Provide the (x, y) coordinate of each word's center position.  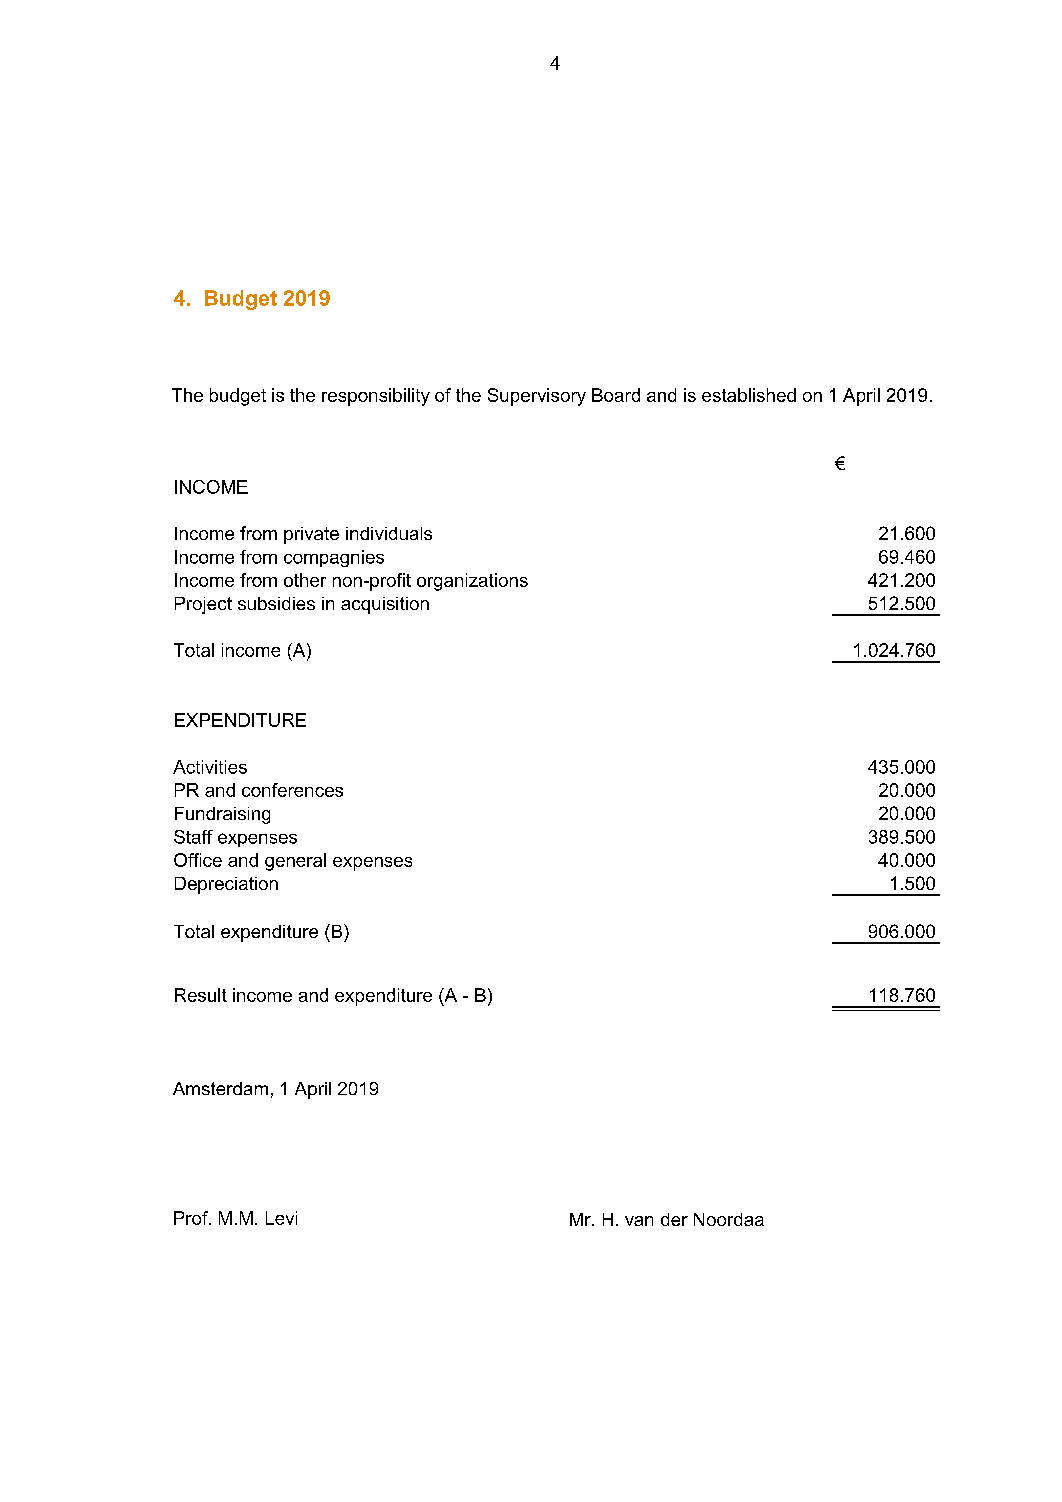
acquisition (385, 605)
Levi (281, 1218)
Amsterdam (220, 1088)
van (639, 1221)
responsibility (376, 397)
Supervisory (537, 397)
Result (201, 995)
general (295, 862)
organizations (472, 582)
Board (616, 395)
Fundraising (222, 815)
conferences (292, 790)
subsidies (276, 603)
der (674, 1219)
